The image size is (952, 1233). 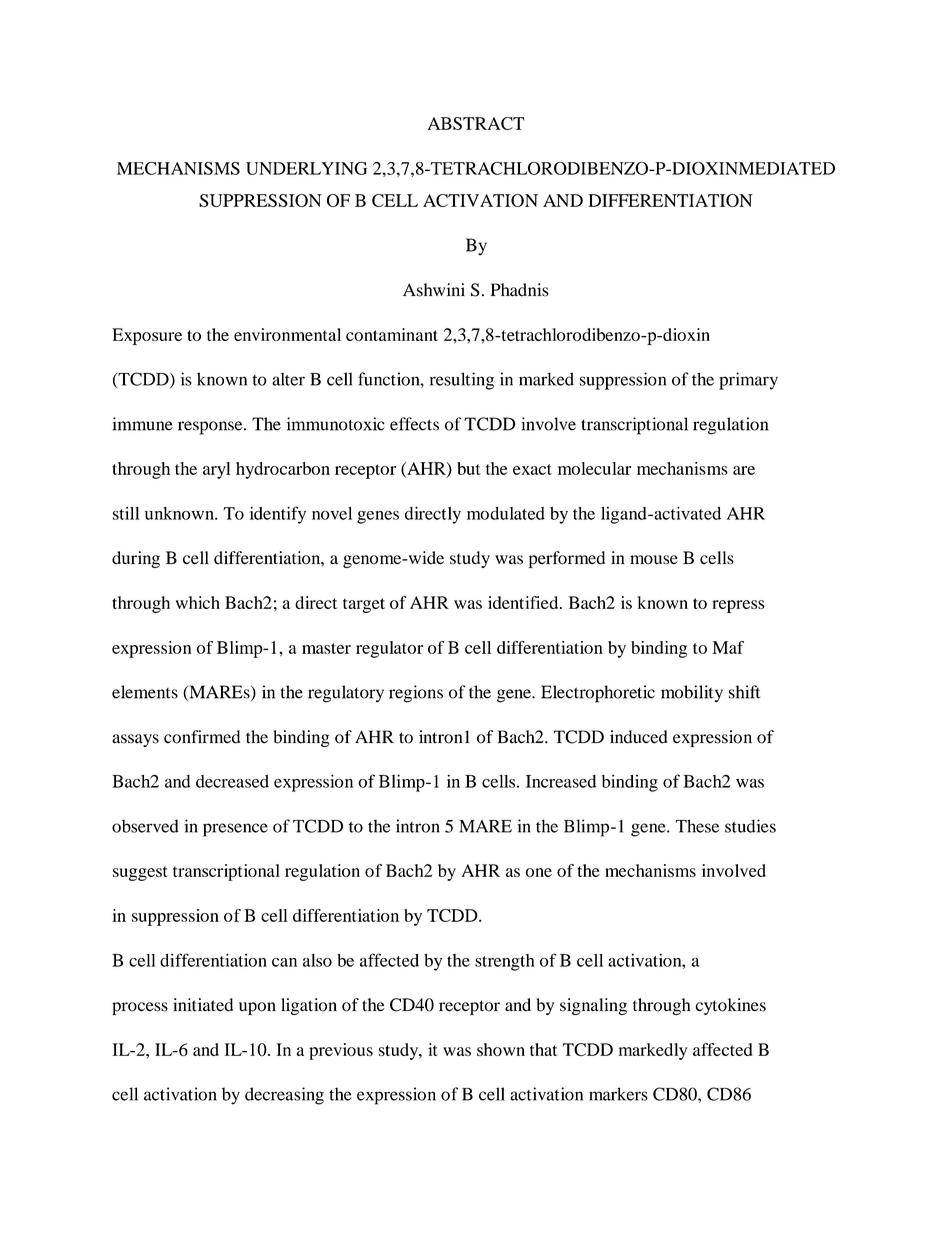 I want to click on but, so click(x=469, y=468).
